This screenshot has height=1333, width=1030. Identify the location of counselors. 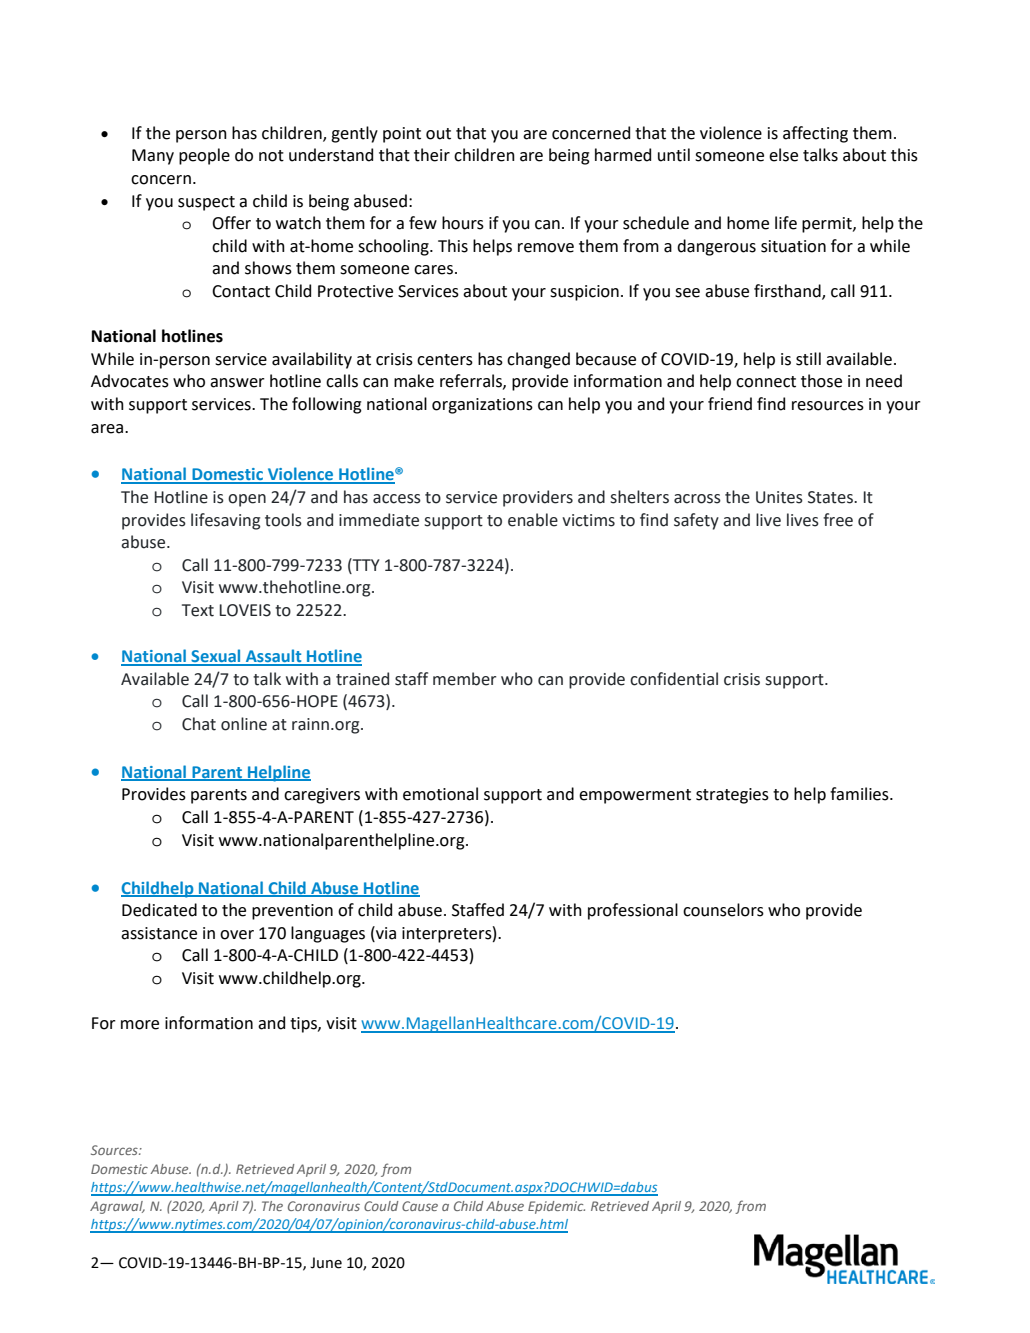
(723, 910).
